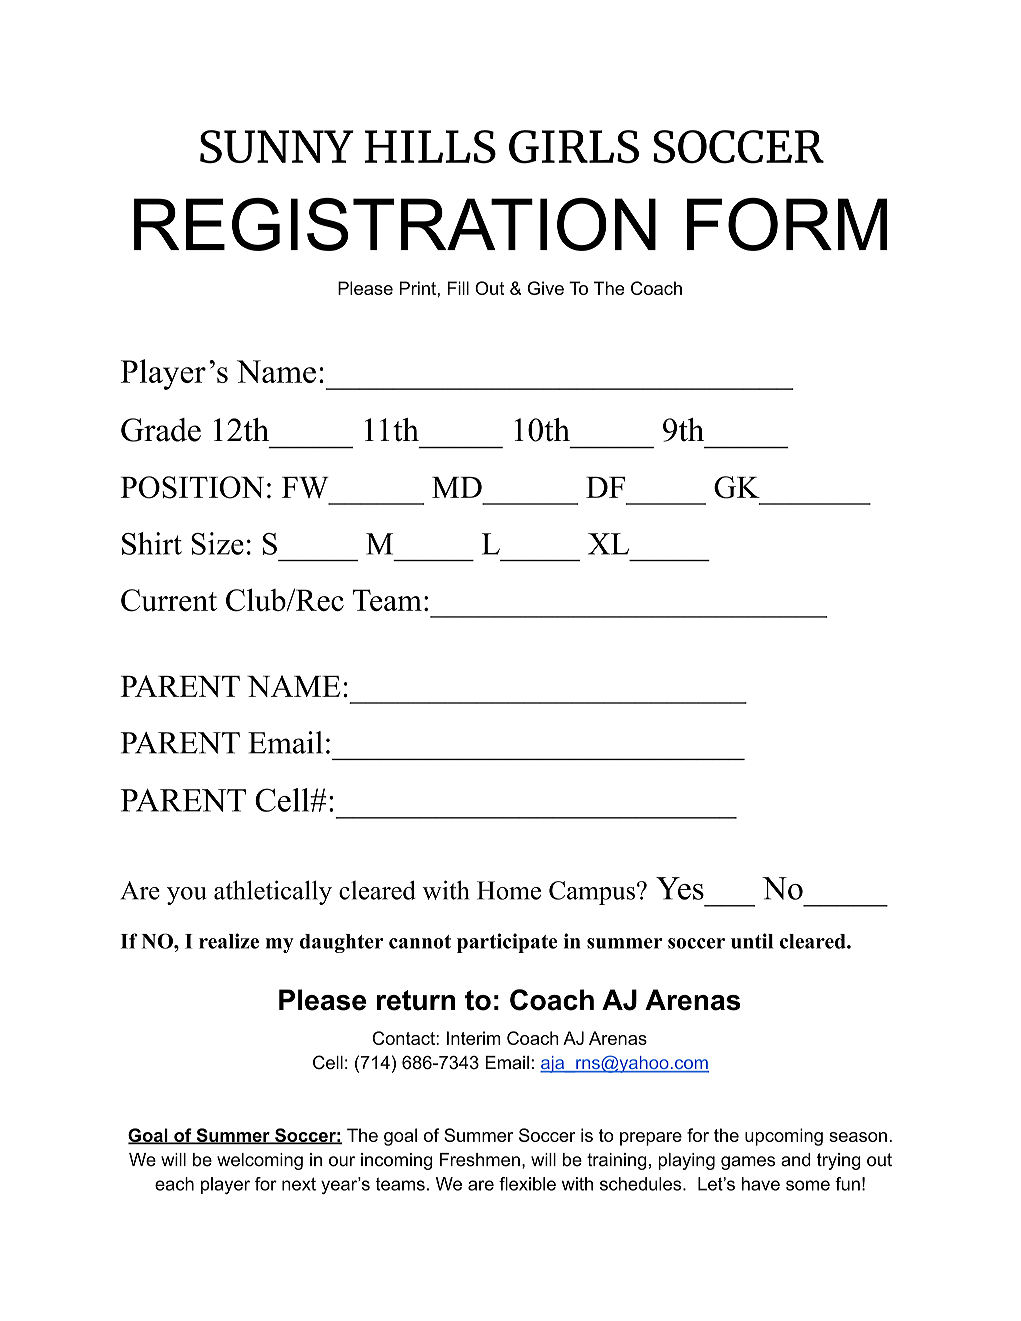 The image size is (1021, 1321). I want to click on Give, so click(545, 288).
